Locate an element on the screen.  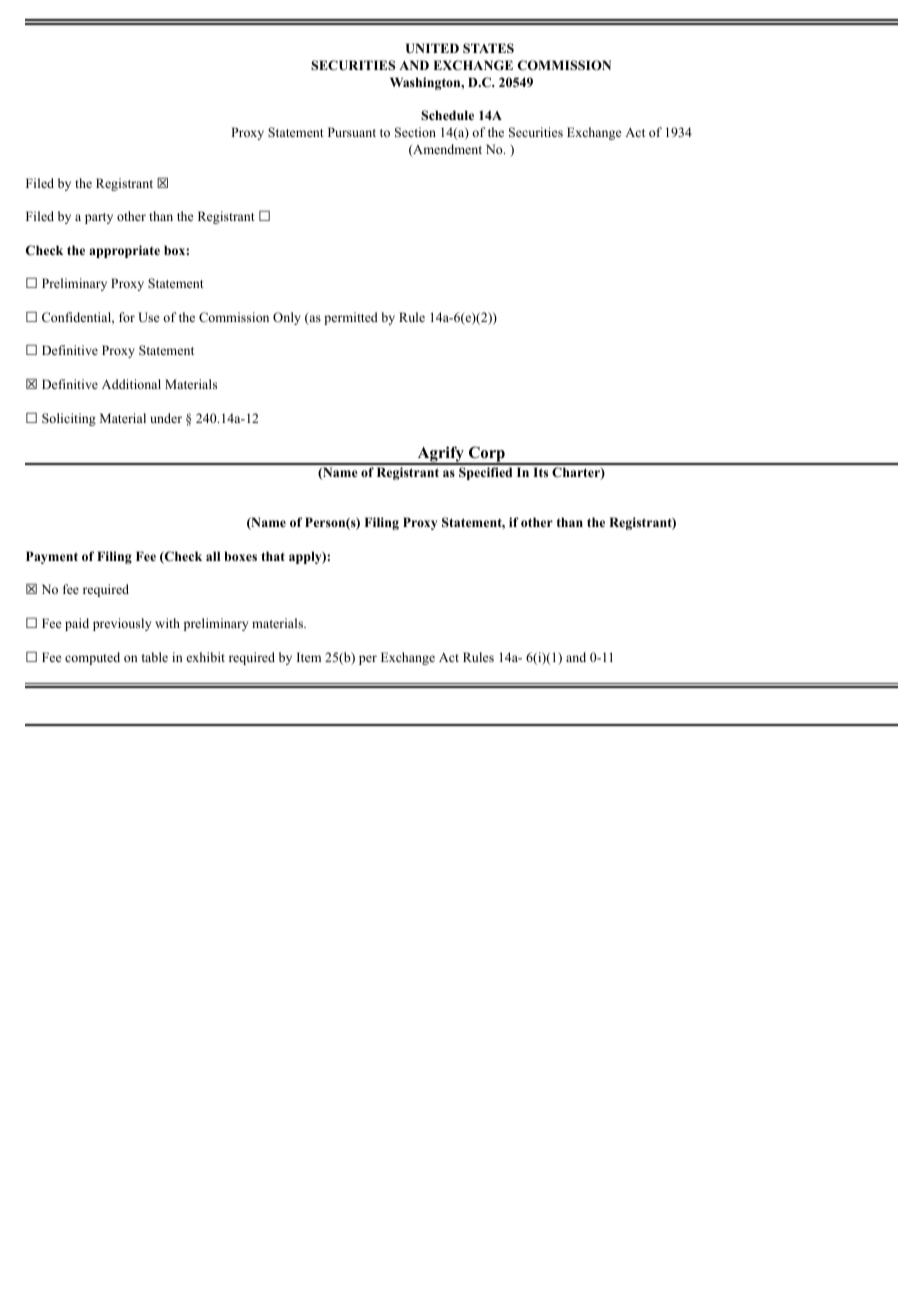
previously is located at coordinates (122, 624).
